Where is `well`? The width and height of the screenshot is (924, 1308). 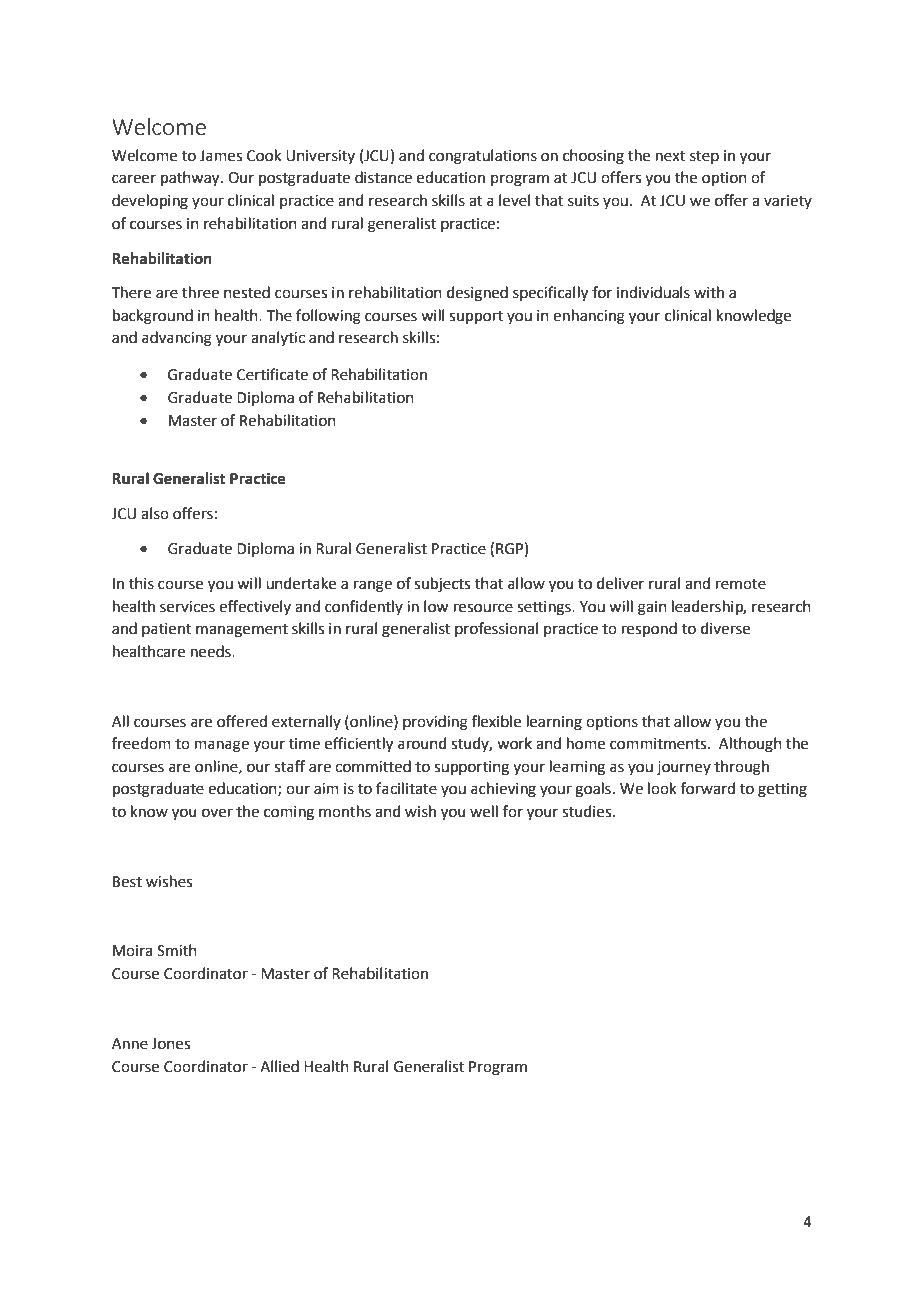 well is located at coordinates (484, 811).
